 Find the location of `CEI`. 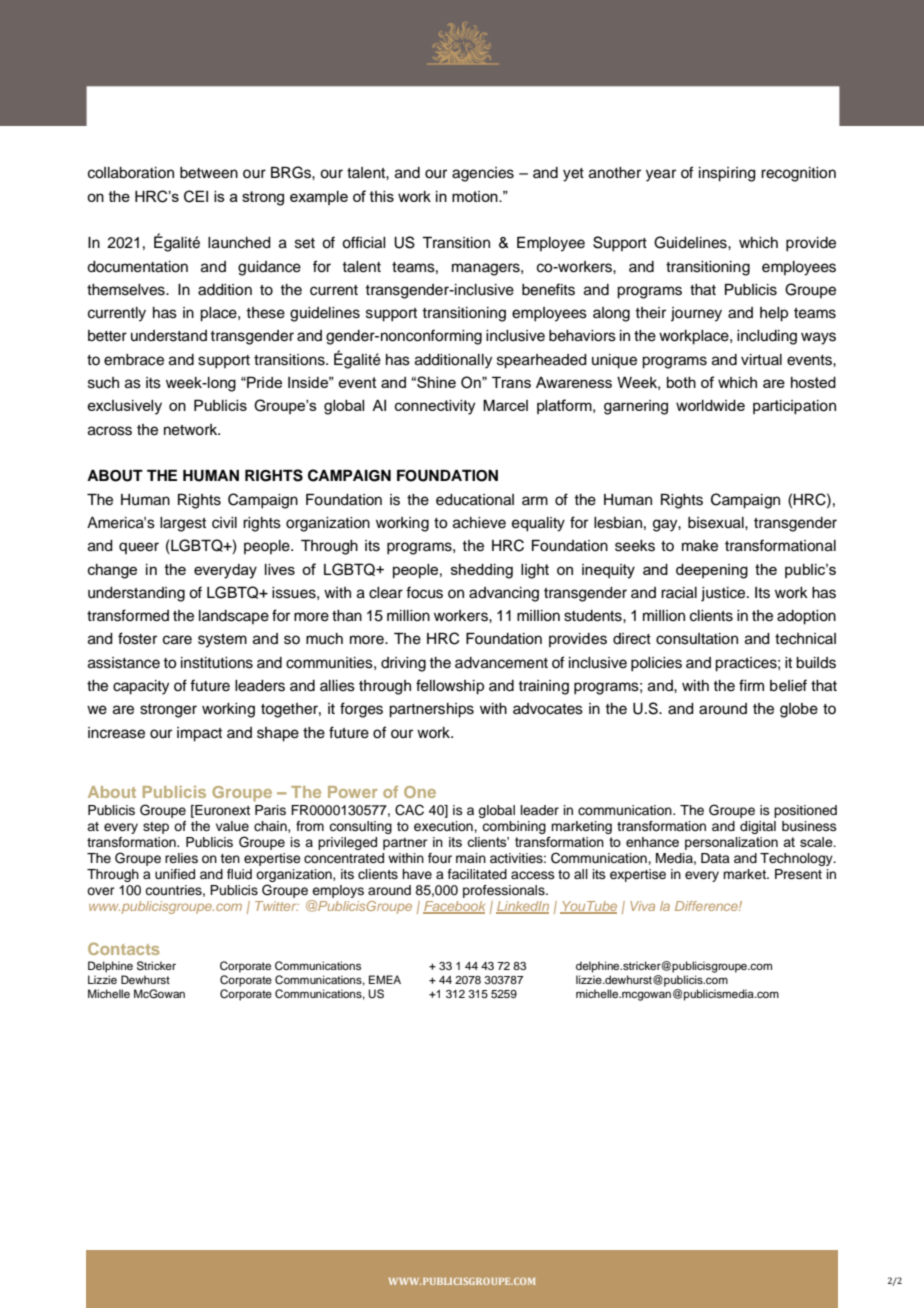

CEI is located at coordinates (196, 196).
